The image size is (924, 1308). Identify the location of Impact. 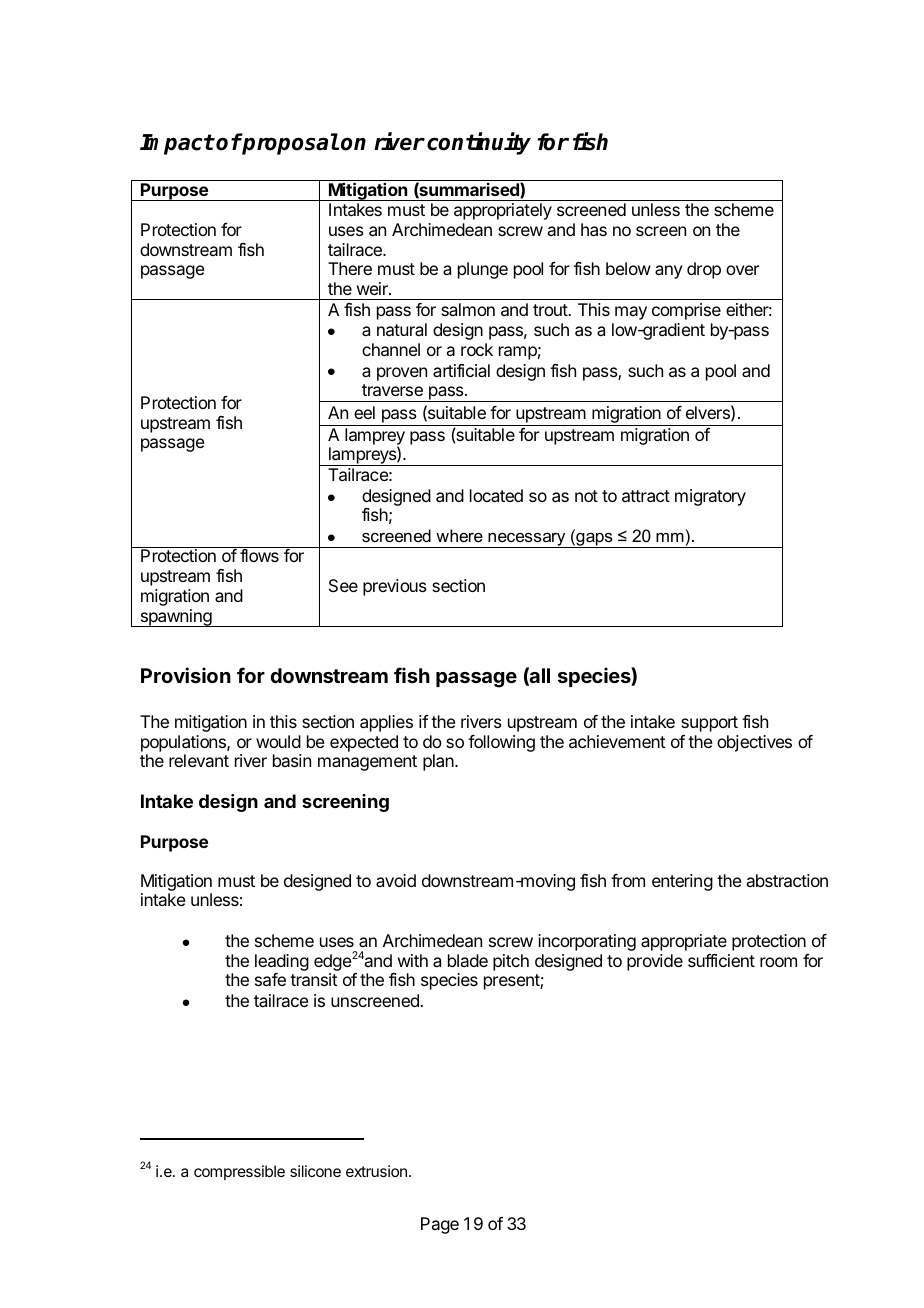
(177, 144).
